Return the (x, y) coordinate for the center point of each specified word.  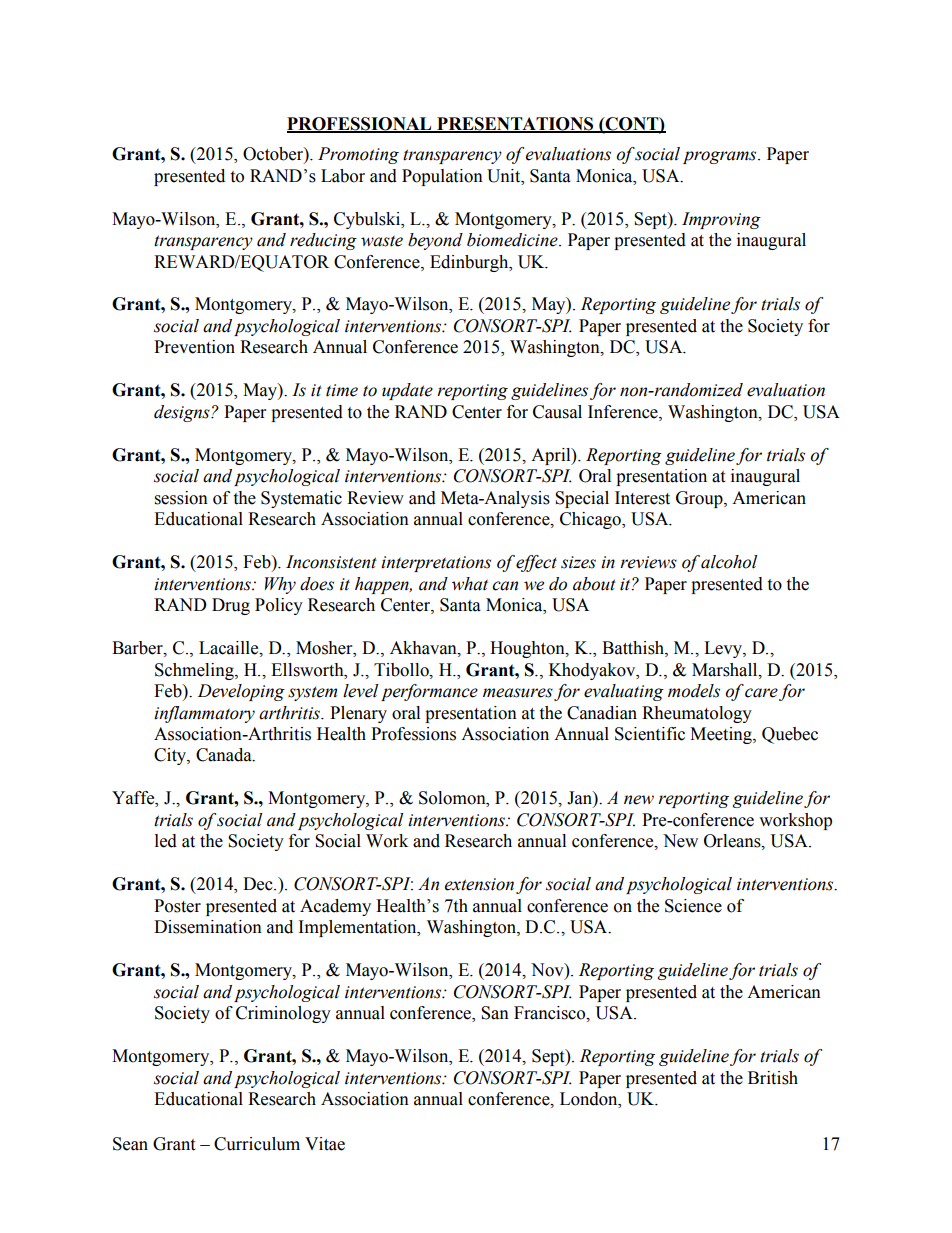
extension (479, 884)
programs (721, 157)
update (407, 391)
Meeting (722, 735)
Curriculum (257, 1144)
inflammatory (204, 714)
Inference (624, 412)
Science (693, 906)
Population (442, 177)
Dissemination (208, 927)
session (181, 498)
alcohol (729, 562)
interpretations (436, 564)
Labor (343, 176)
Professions (413, 734)
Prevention (194, 347)
